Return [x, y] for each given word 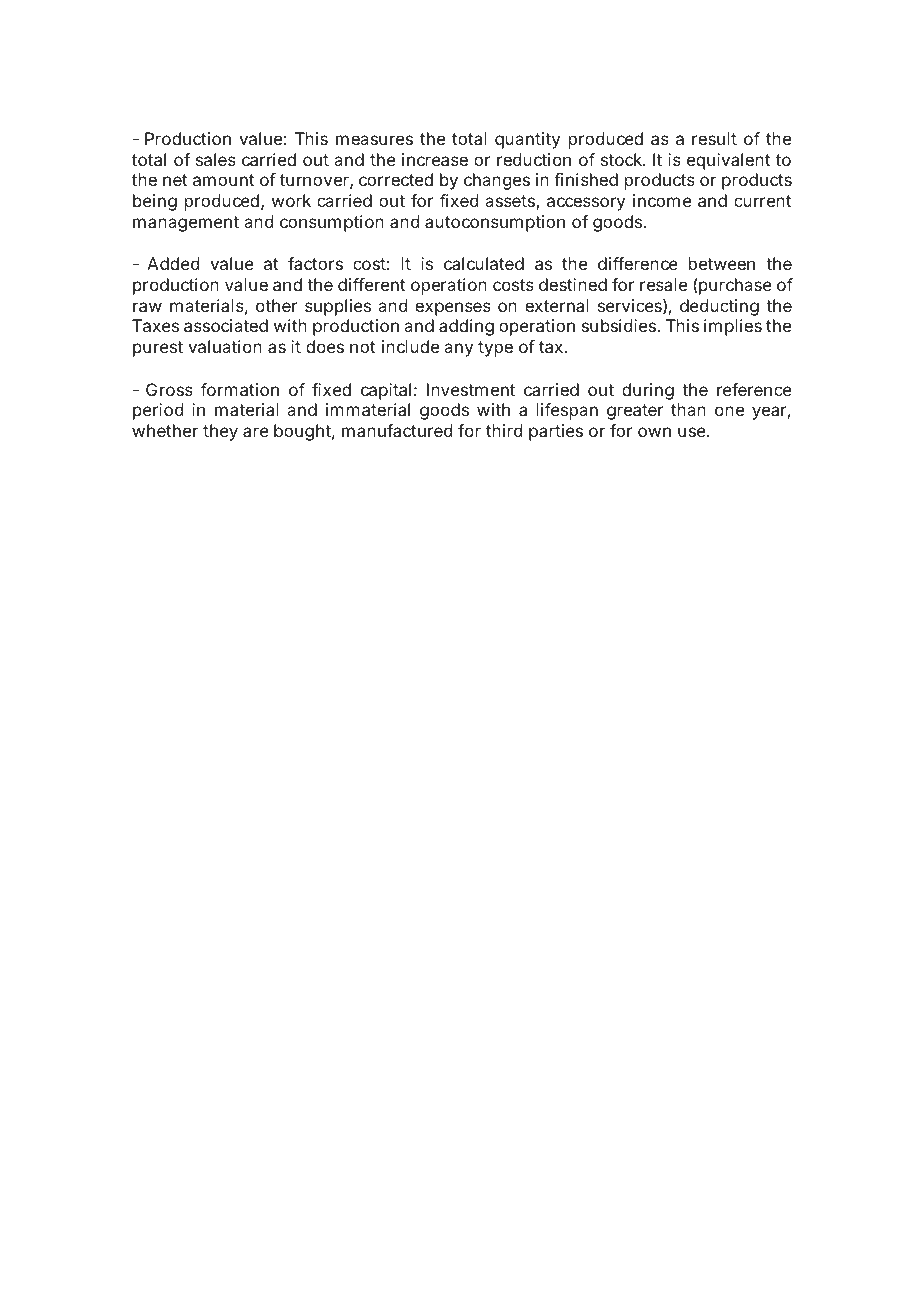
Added [173, 263]
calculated [484, 263]
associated [226, 325]
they [220, 432]
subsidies [620, 325]
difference [638, 263]
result [714, 138]
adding [466, 327]
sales [216, 159]
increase [435, 159]
